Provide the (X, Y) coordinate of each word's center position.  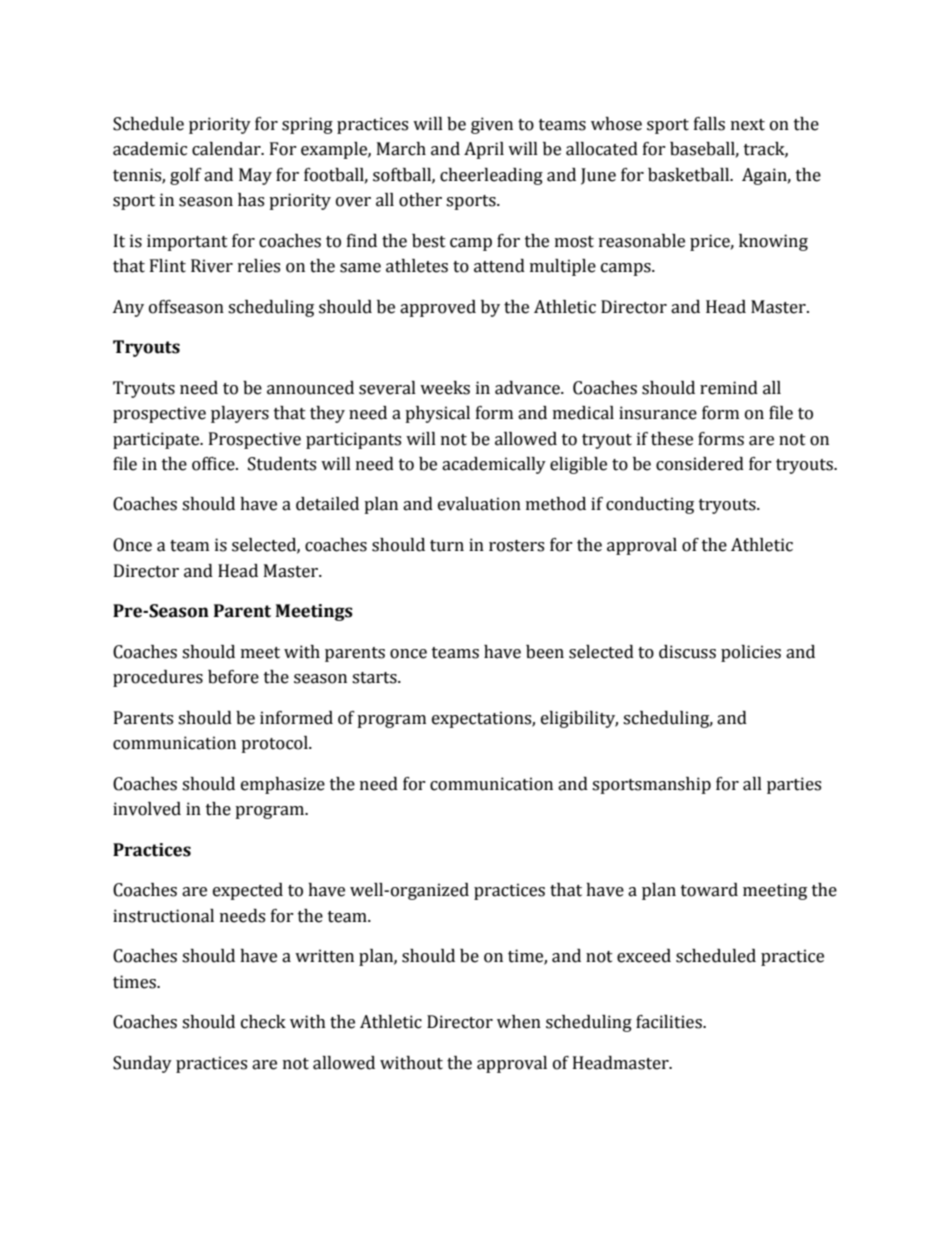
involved (147, 809)
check (263, 1022)
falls (709, 124)
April (484, 150)
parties (794, 785)
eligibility (579, 719)
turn (447, 546)
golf (186, 176)
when (519, 1022)
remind (729, 388)
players (240, 414)
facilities (670, 1022)
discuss (687, 652)
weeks (445, 388)
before (233, 677)
